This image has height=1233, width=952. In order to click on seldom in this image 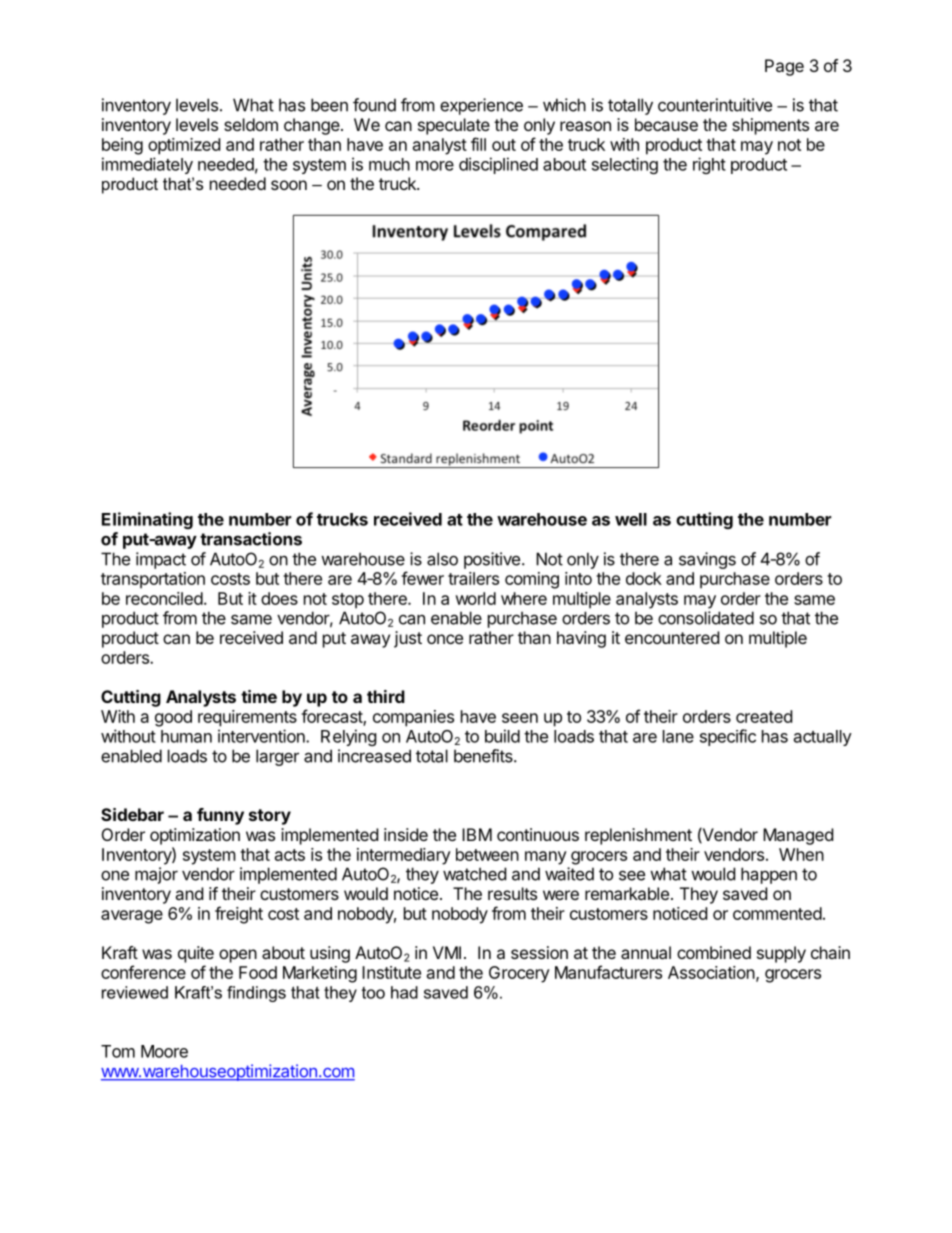, I will do `click(251, 124)`.
